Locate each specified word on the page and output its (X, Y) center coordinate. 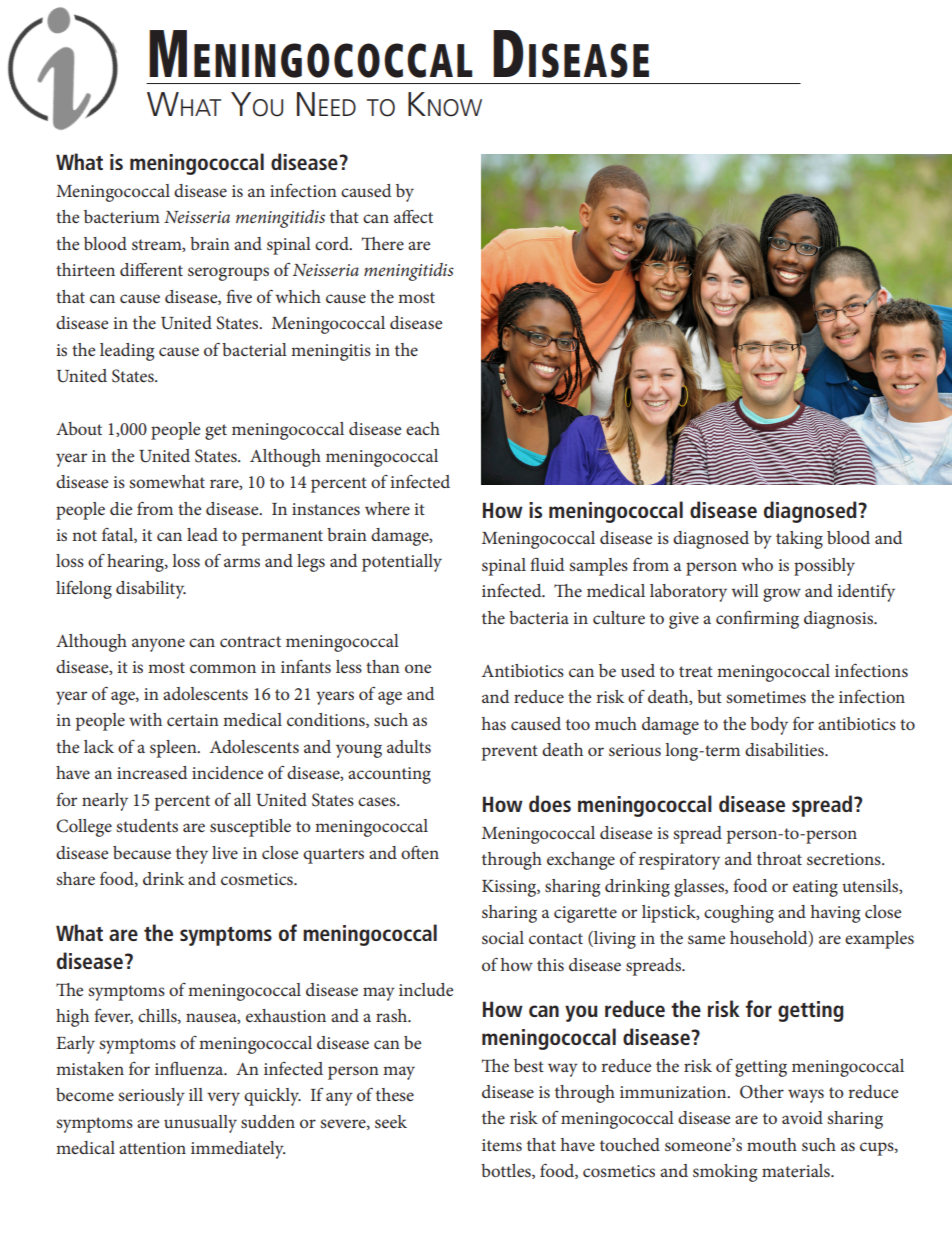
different (151, 269)
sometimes (766, 697)
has (494, 723)
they (192, 855)
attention (152, 1148)
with (145, 719)
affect (413, 216)
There (383, 243)
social (503, 937)
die (121, 508)
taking (799, 540)
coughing (739, 914)
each (423, 428)
